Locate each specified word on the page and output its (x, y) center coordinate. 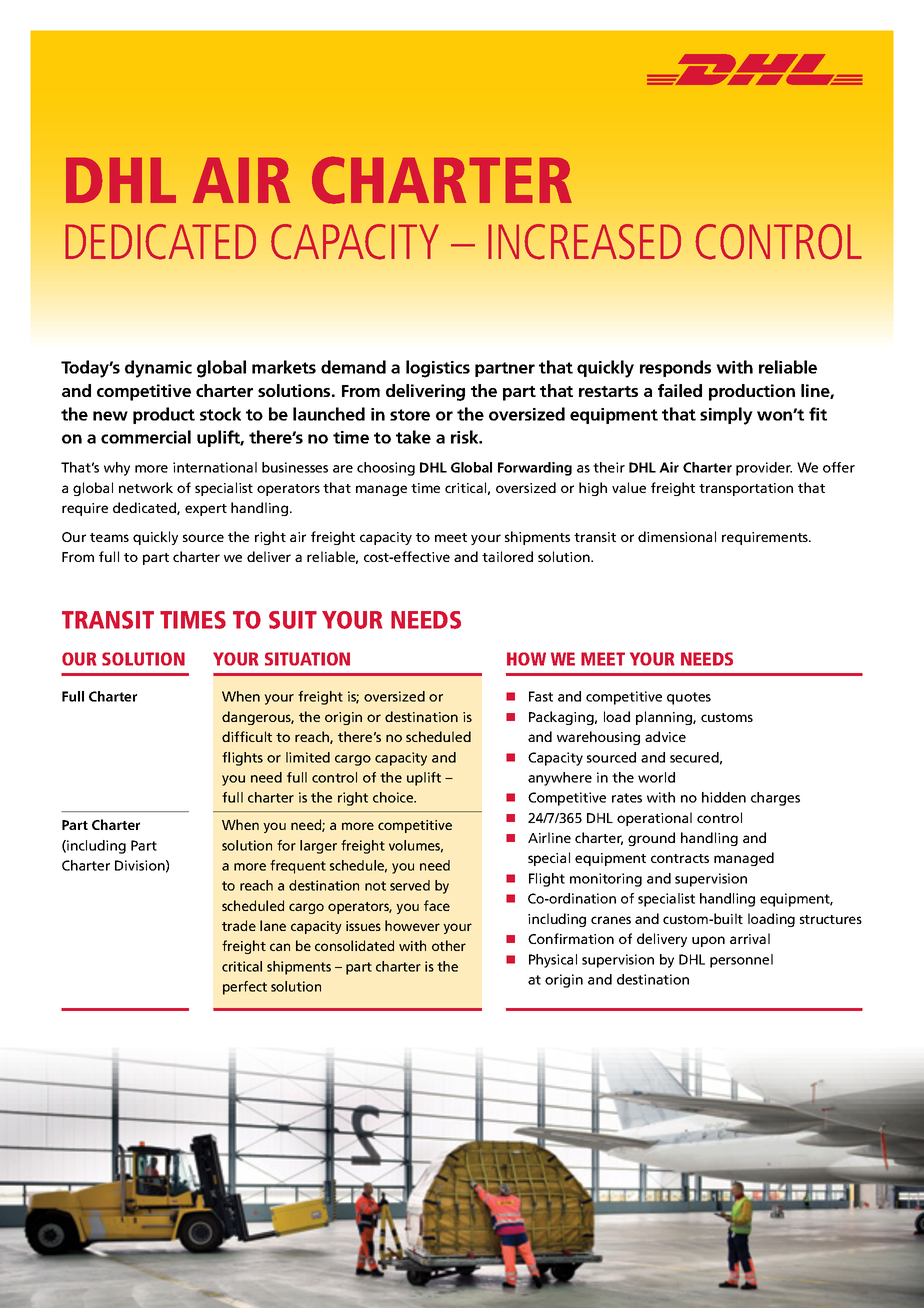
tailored (507, 556)
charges (775, 799)
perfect (245, 988)
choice (394, 797)
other (449, 945)
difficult (247, 736)
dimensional (677, 536)
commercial (146, 437)
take (413, 437)
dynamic (158, 369)
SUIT (293, 620)
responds (675, 368)
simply (726, 416)
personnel (741, 961)
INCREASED (584, 242)
